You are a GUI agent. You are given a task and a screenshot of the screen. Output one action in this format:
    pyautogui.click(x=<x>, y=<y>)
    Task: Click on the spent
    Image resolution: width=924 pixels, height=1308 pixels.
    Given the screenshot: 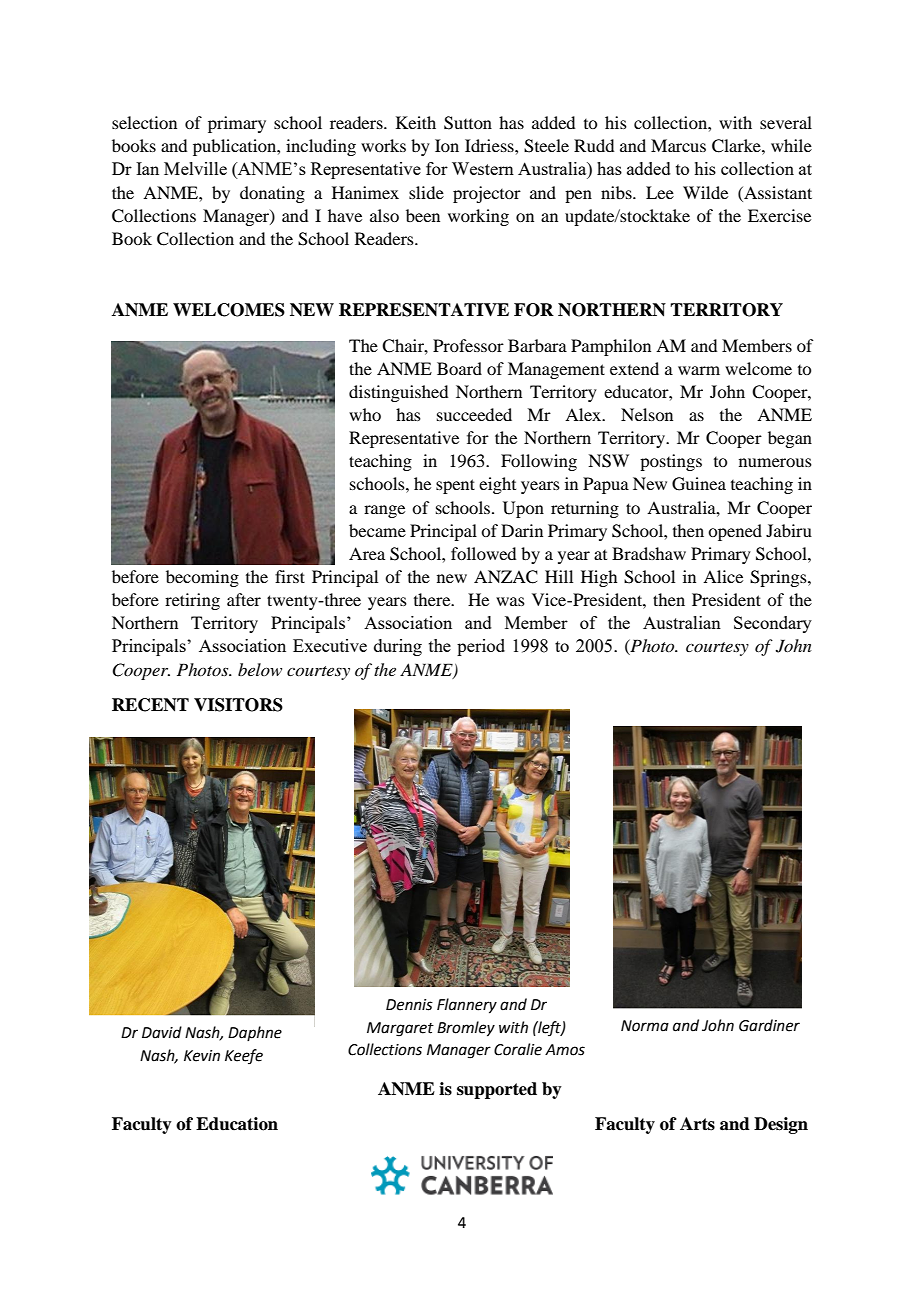 What is the action you would take?
    pyautogui.click(x=455, y=486)
